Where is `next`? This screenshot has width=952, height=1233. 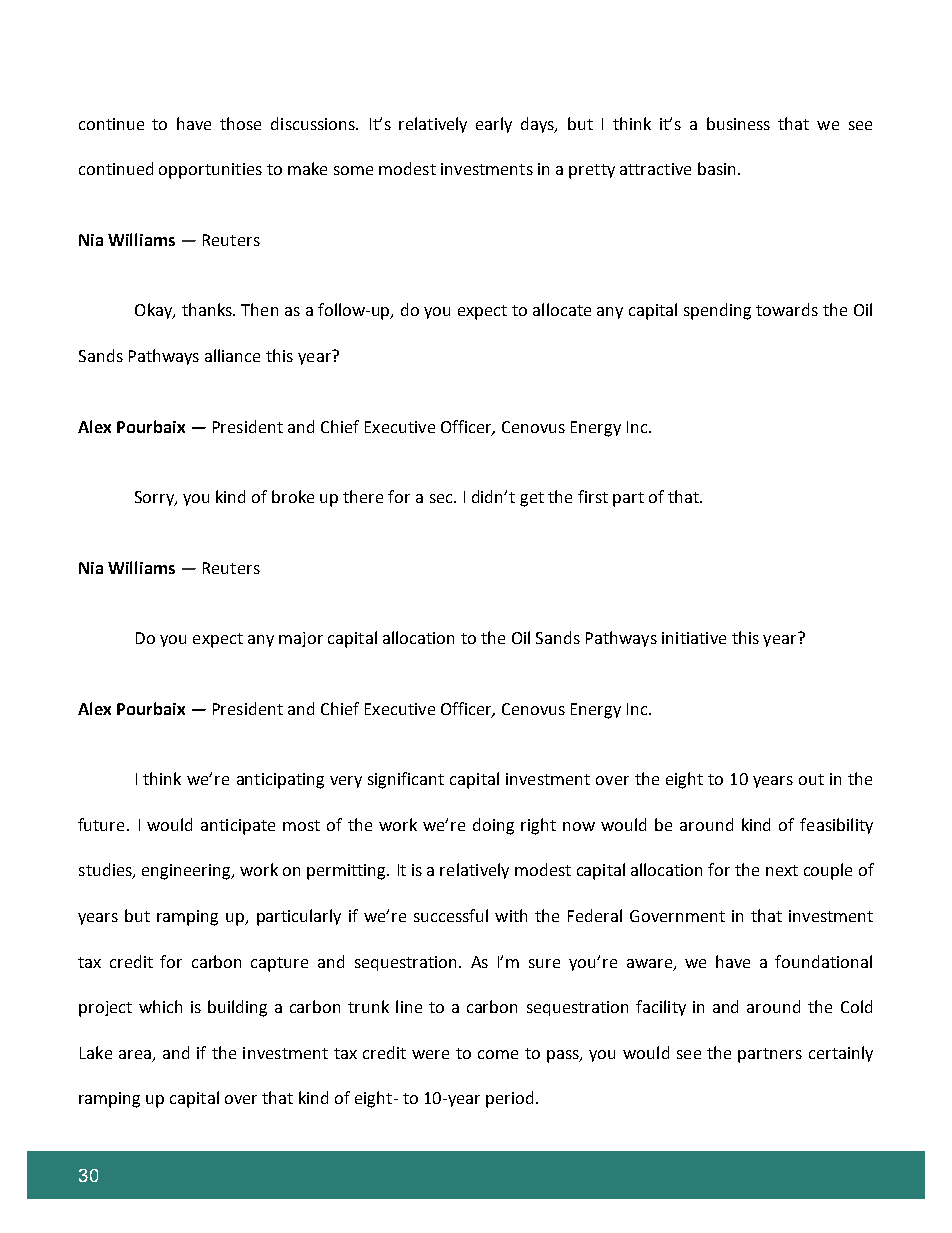 next is located at coordinates (782, 870).
